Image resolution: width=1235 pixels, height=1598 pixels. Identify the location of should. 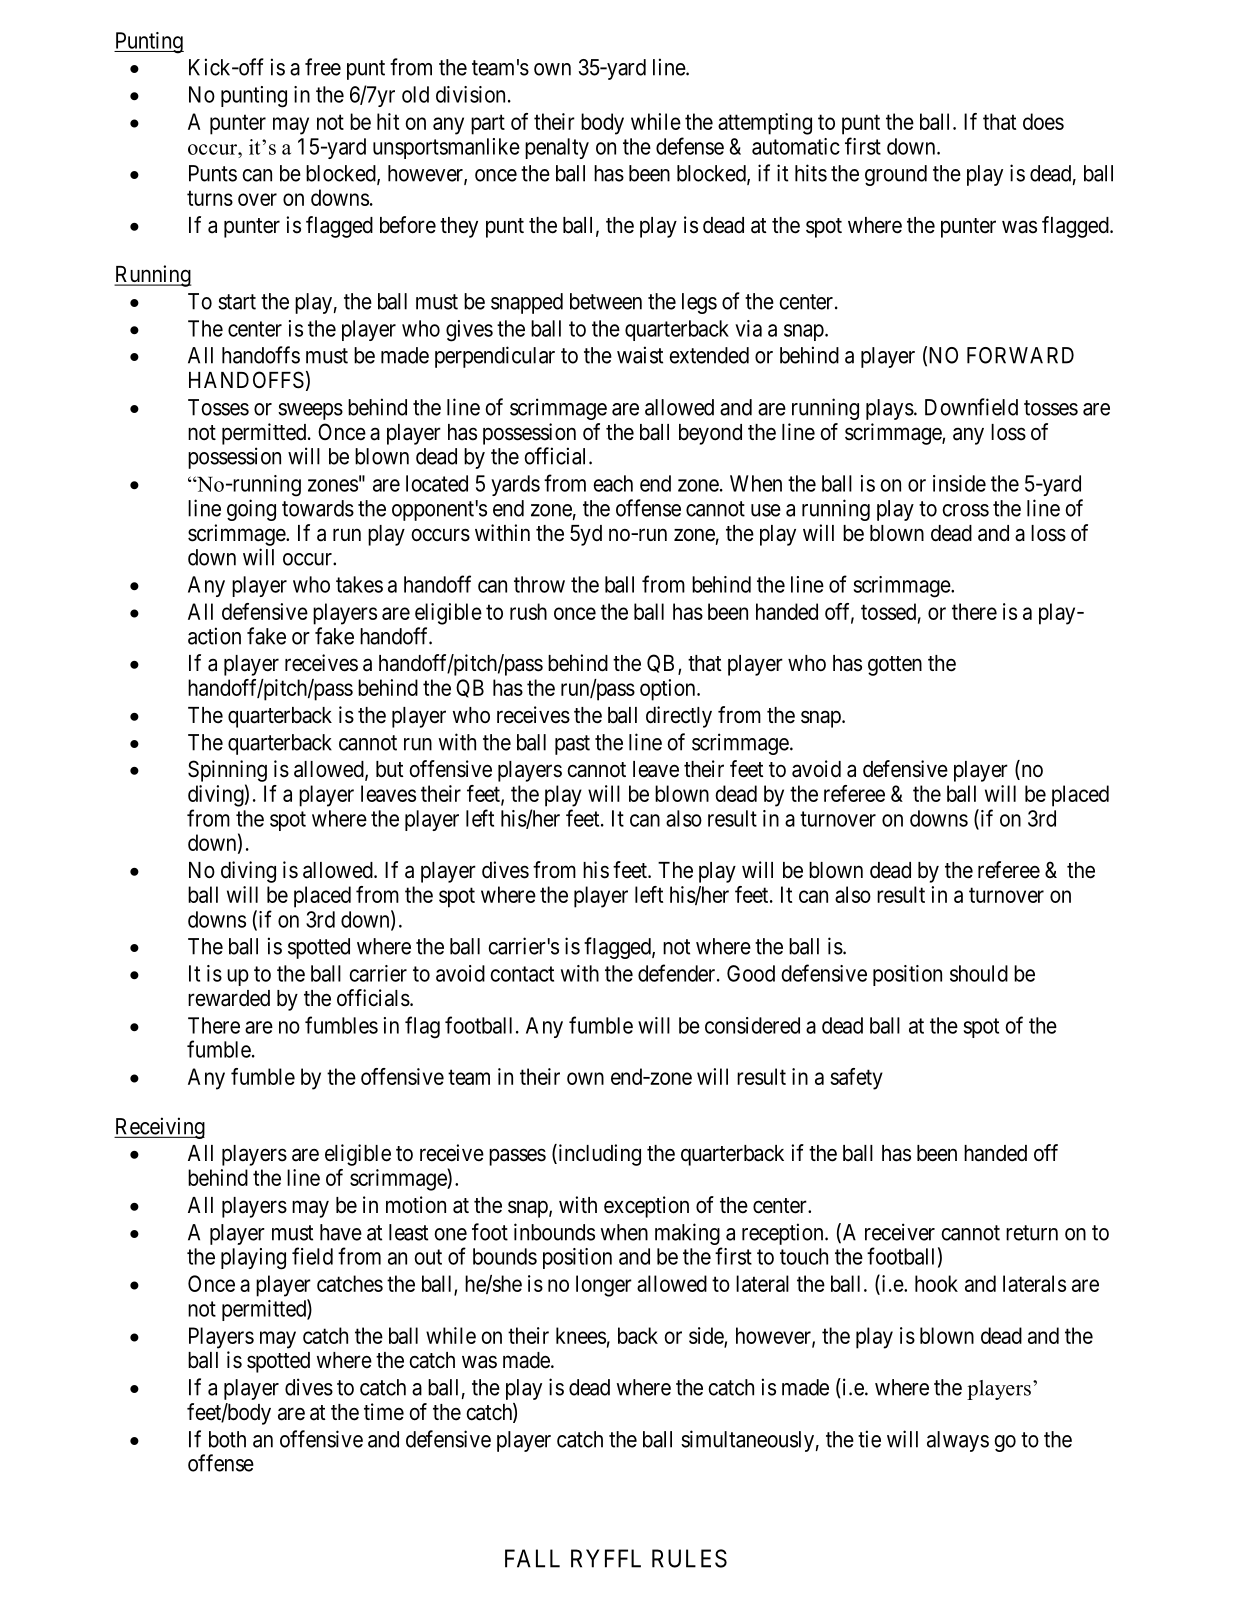
(979, 973).
